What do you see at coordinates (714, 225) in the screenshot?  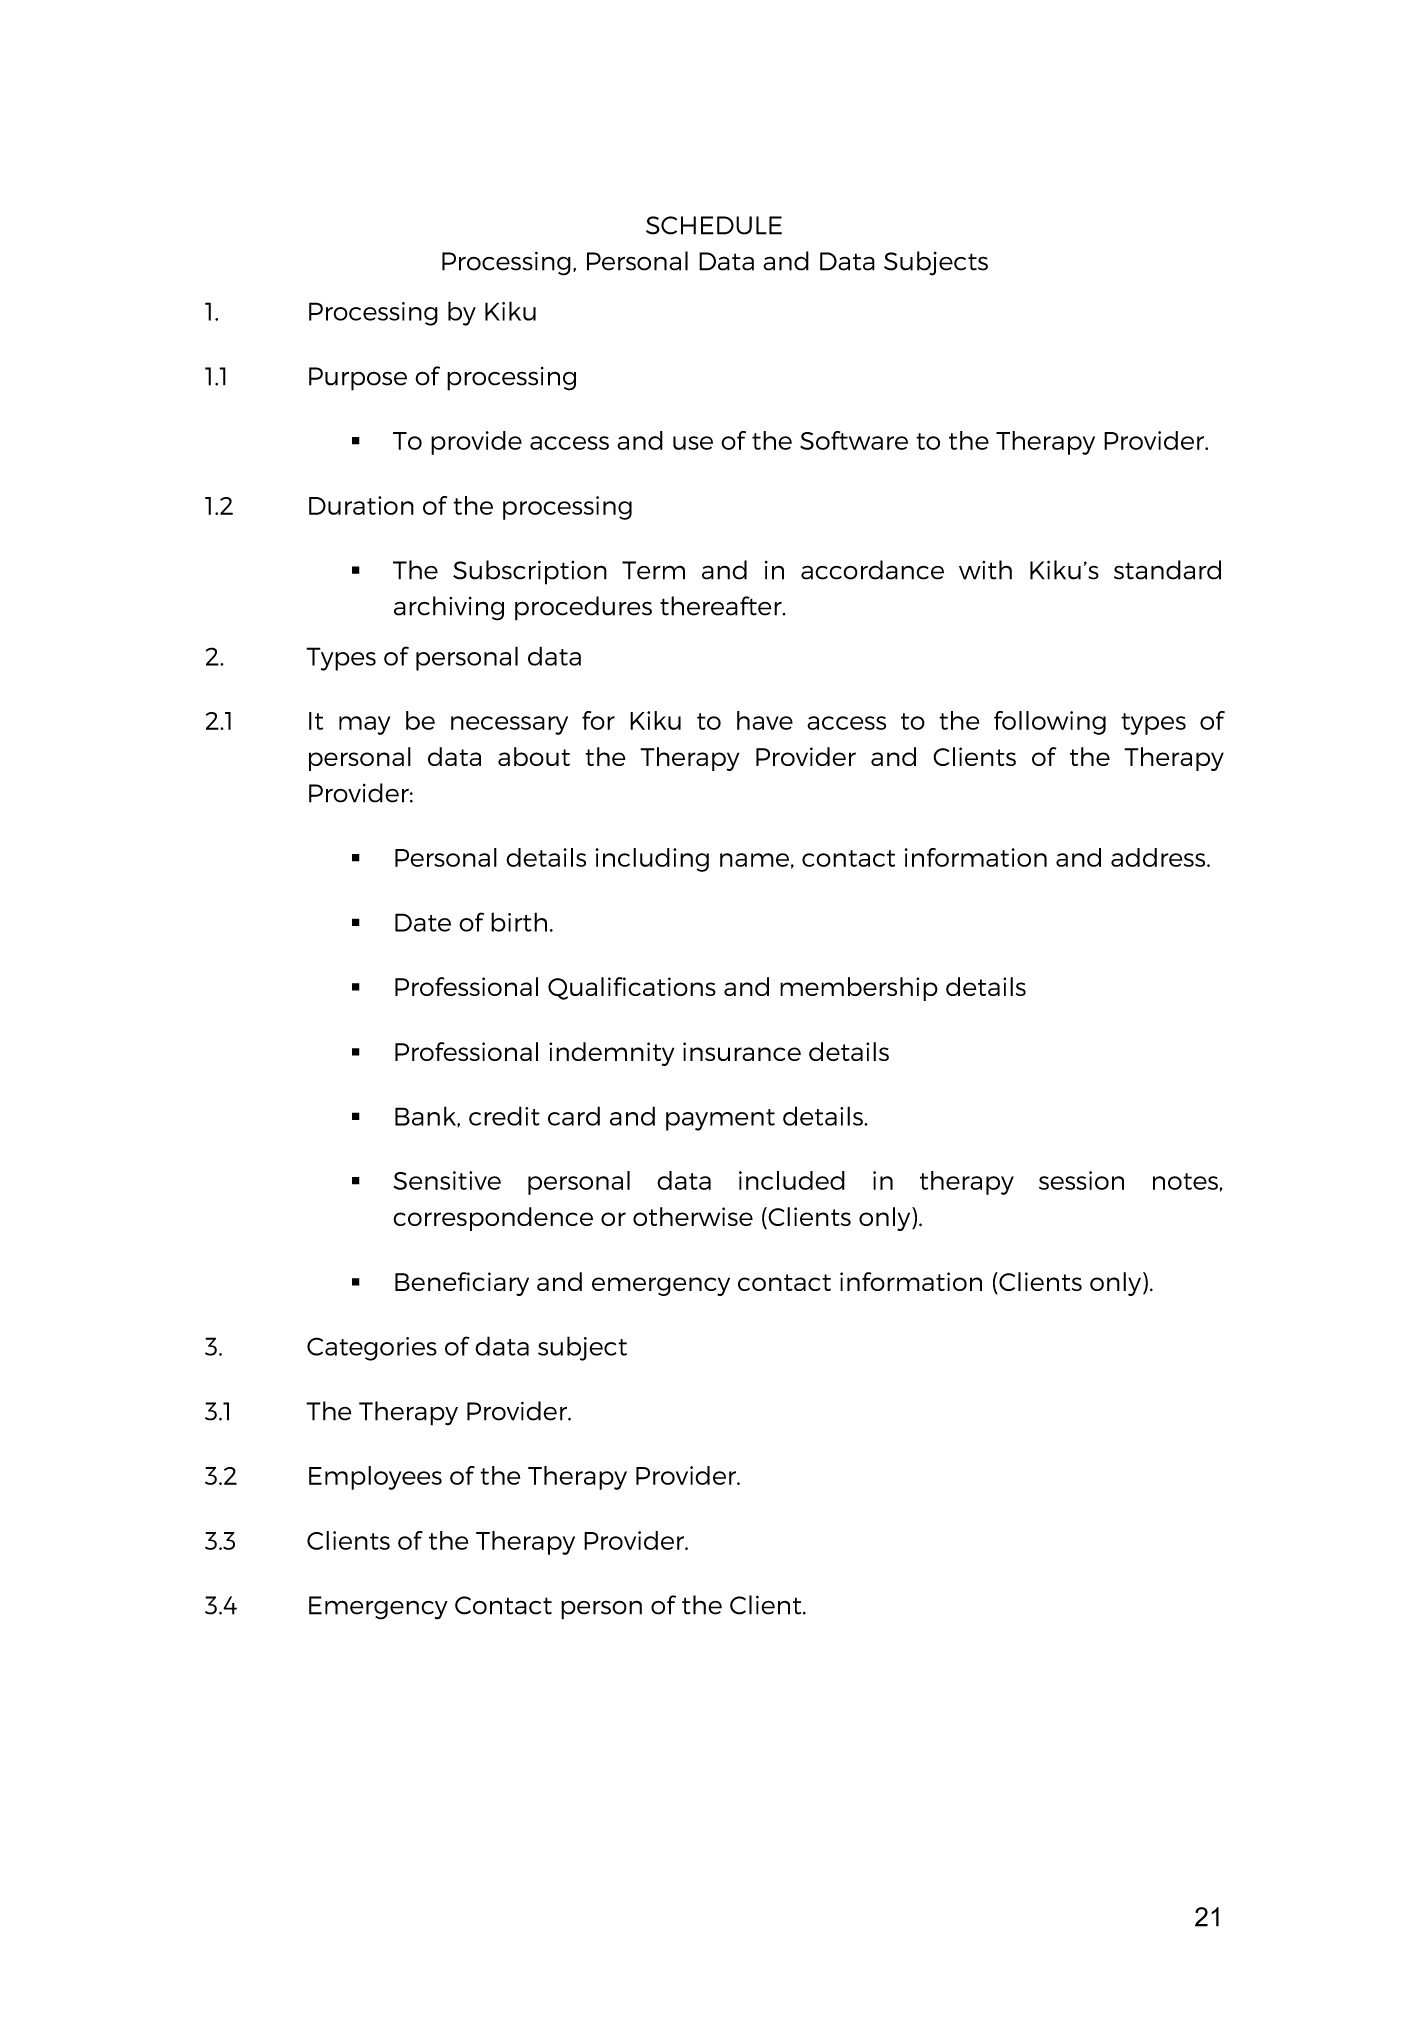 I see `SCHEDULE` at bounding box center [714, 225].
